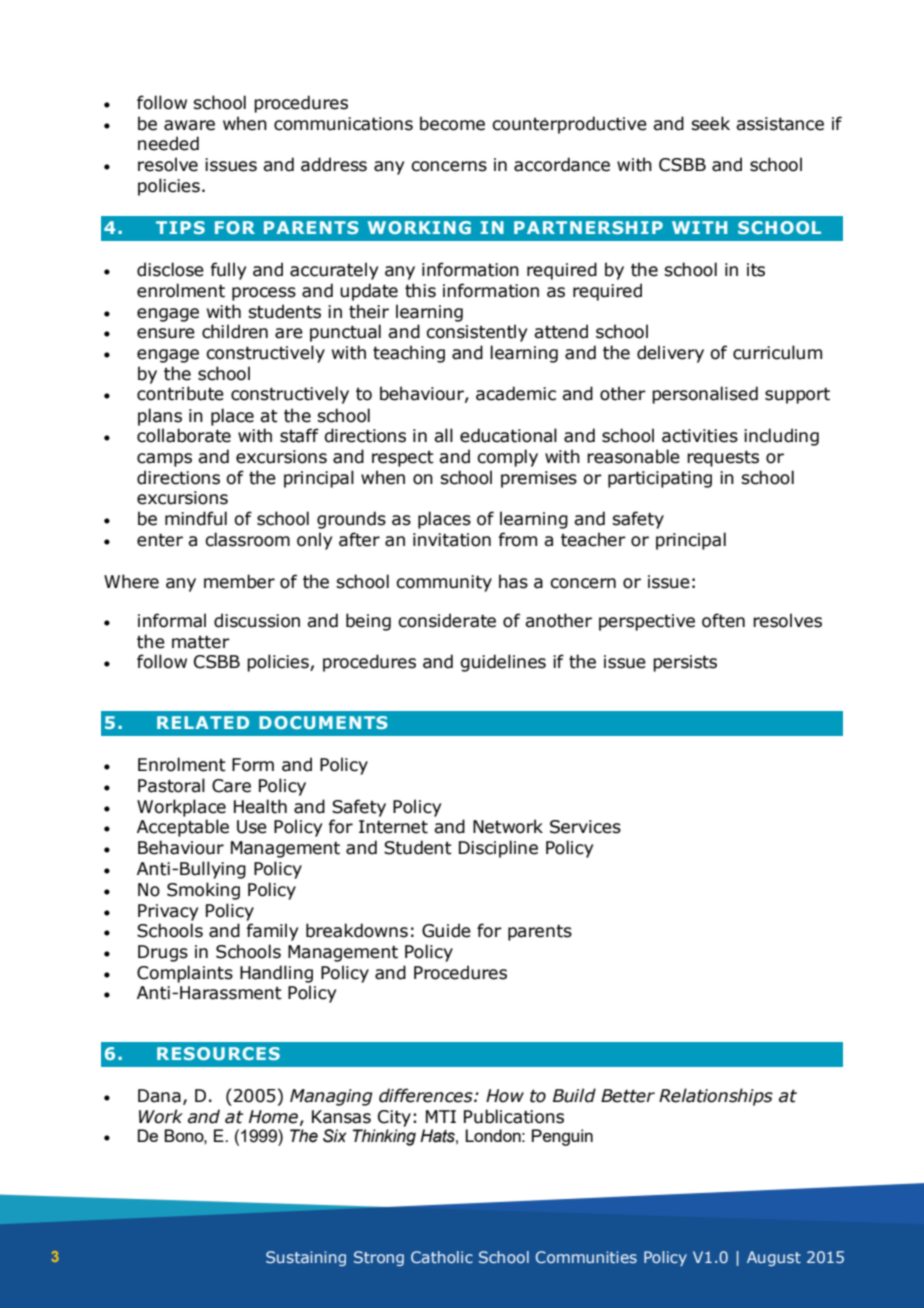  Describe the element at coordinates (203, 722) in the screenshot. I see `RELATED` at that location.
